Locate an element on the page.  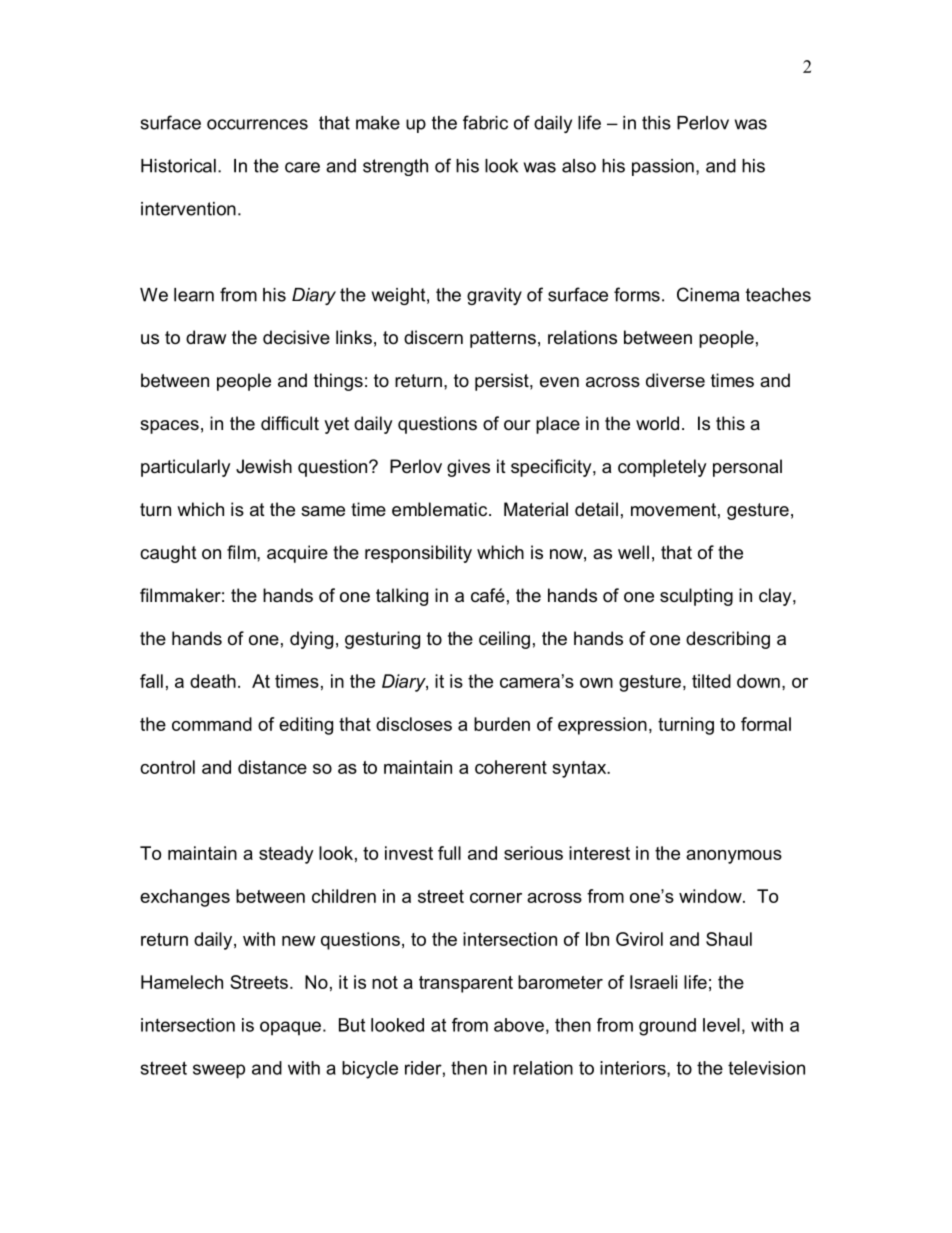
gives is located at coordinates (468, 468).
